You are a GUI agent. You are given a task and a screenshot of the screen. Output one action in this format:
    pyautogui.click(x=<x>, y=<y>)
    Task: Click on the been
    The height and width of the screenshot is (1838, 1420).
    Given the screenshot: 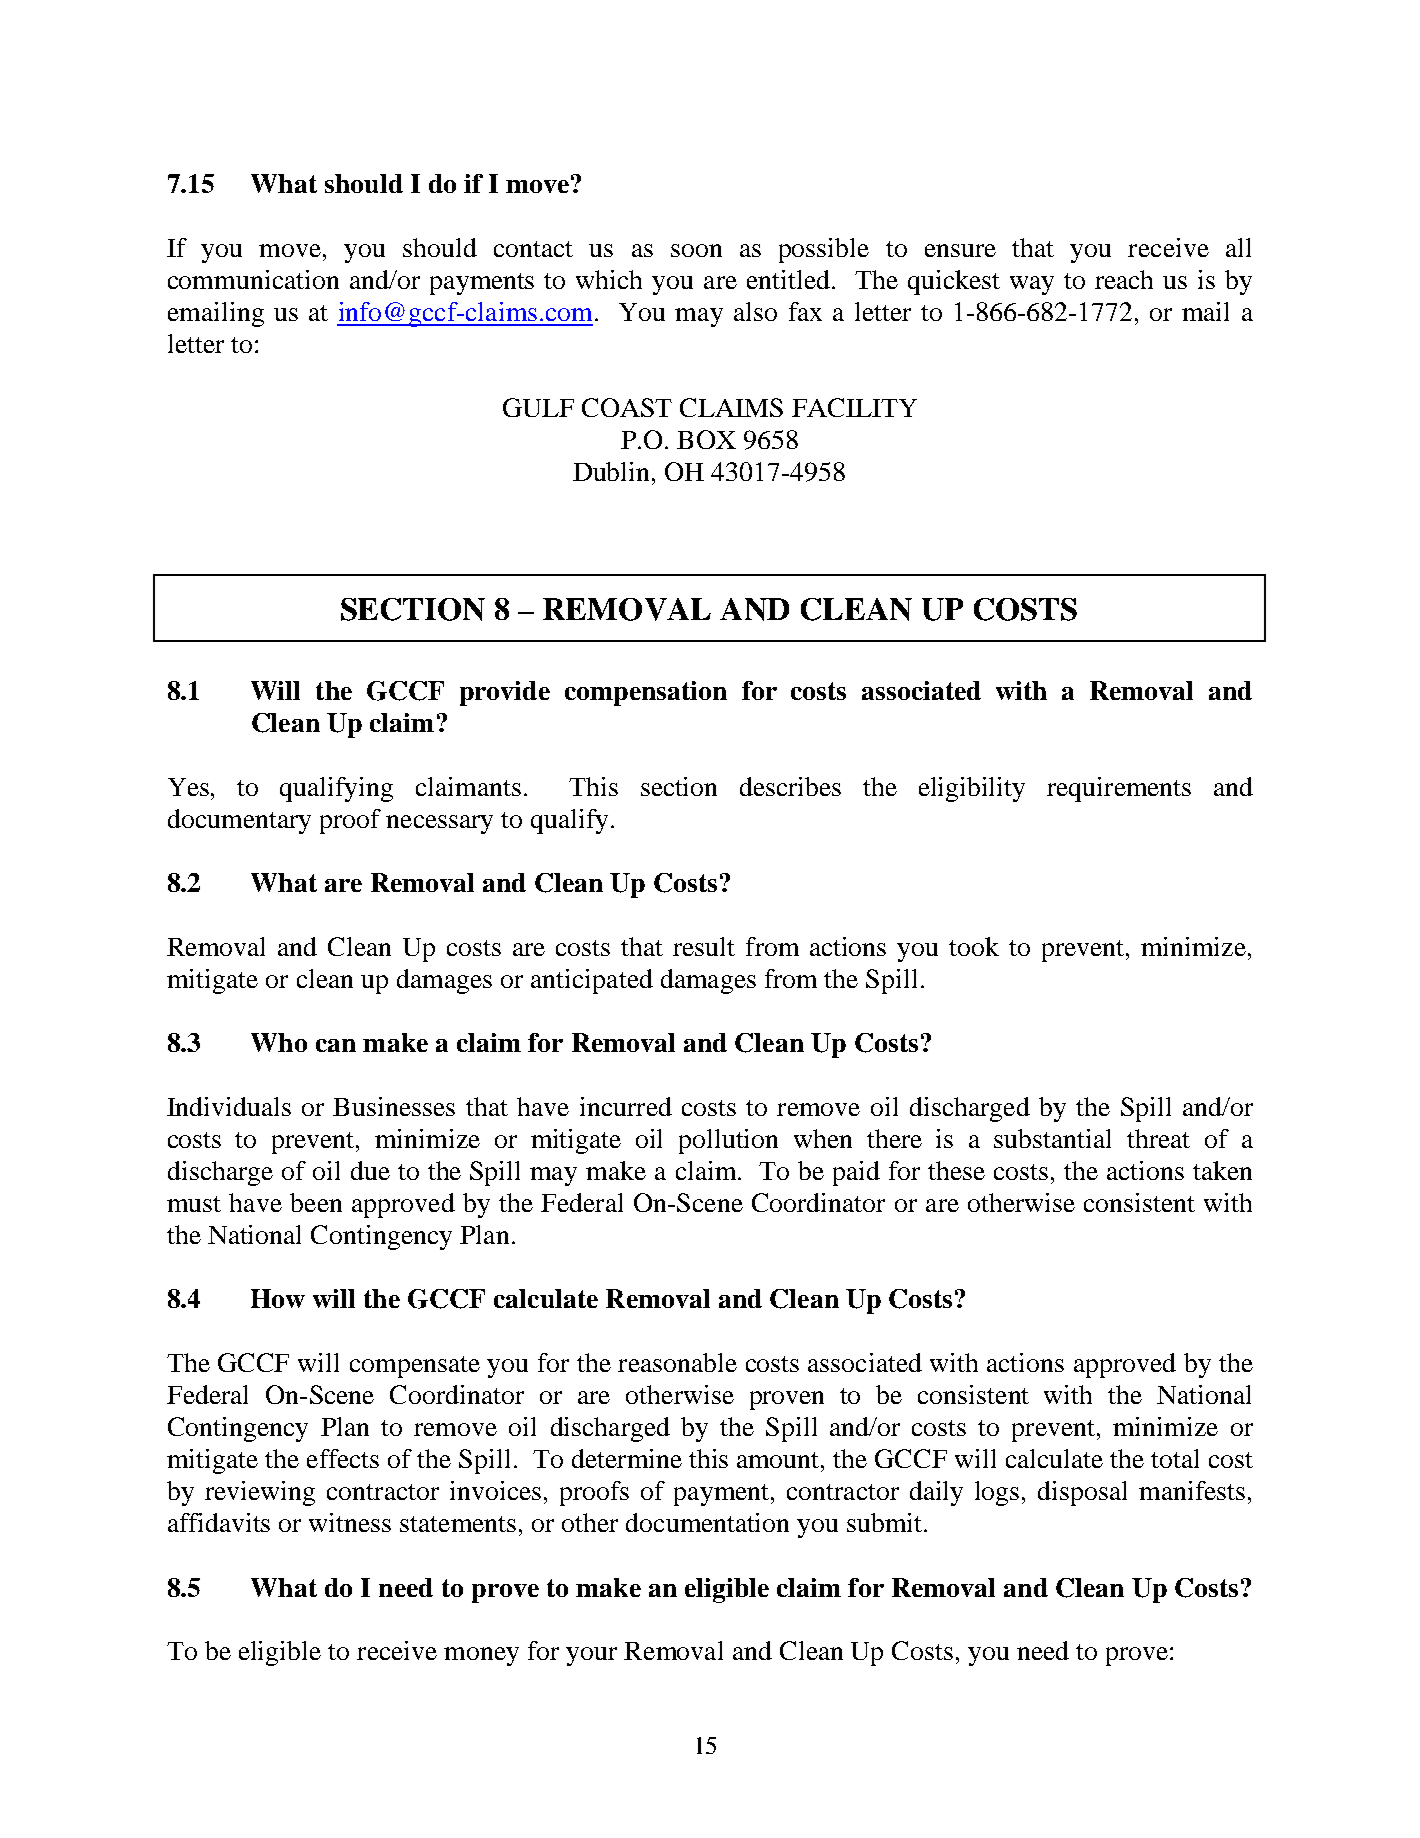 What is the action you would take?
    pyautogui.click(x=316, y=1202)
